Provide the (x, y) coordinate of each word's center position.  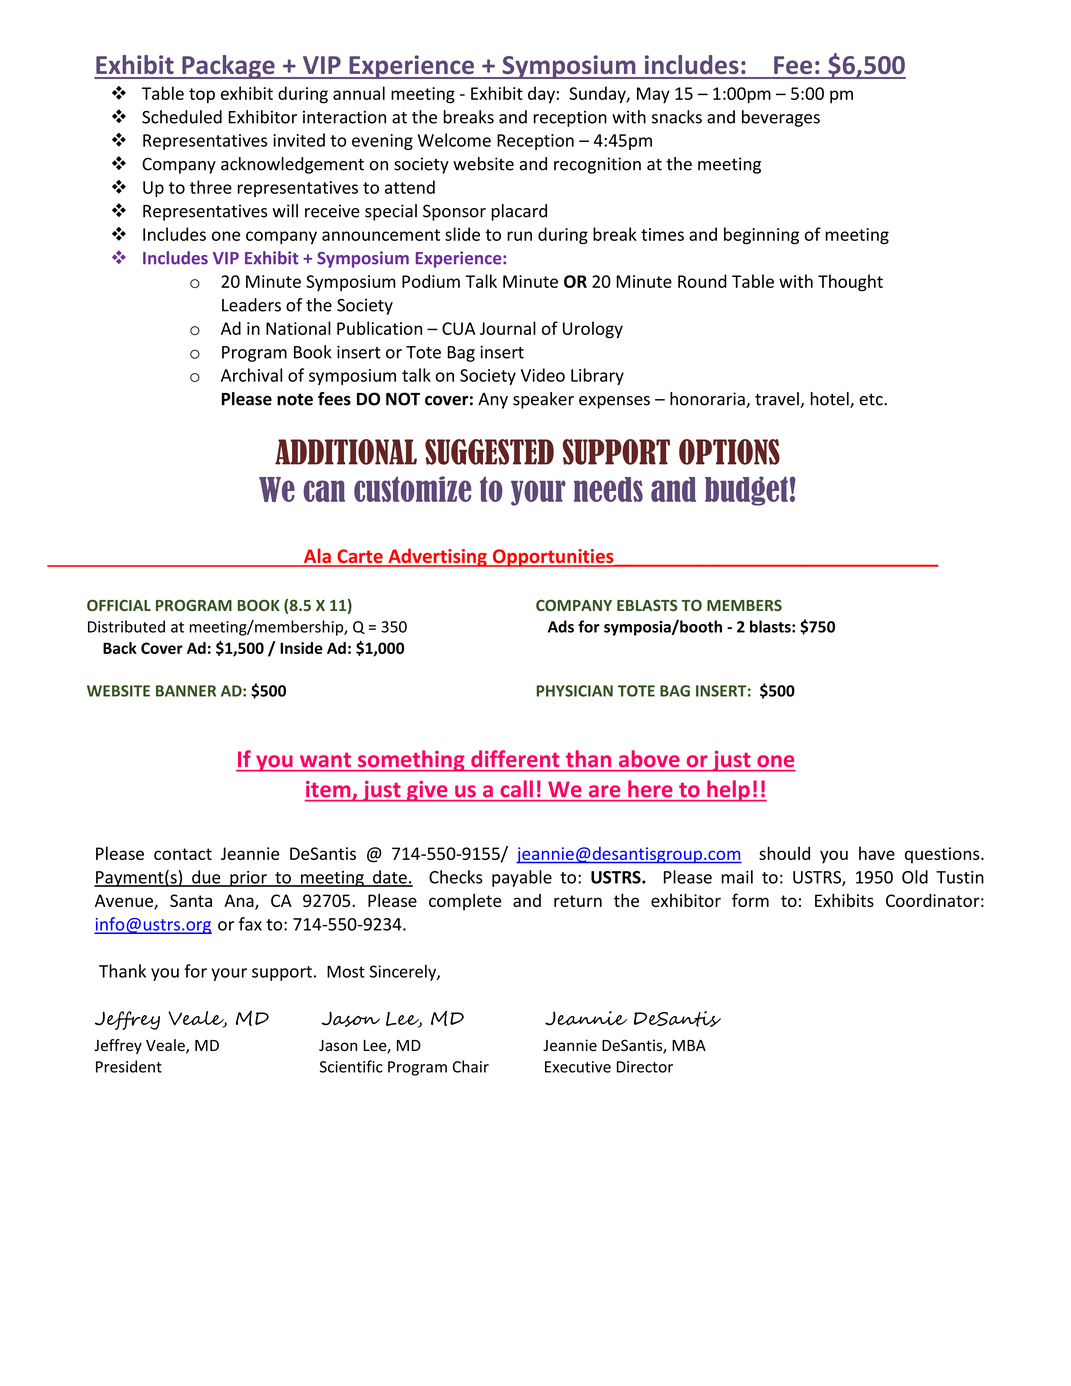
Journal (508, 328)
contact (183, 854)
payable (522, 878)
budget (746, 491)
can (324, 491)
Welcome (454, 140)
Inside (301, 648)
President (129, 1066)
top (202, 95)
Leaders (251, 305)
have (877, 853)
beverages (781, 118)
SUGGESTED (489, 452)
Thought (850, 283)
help (728, 791)
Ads (561, 626)
